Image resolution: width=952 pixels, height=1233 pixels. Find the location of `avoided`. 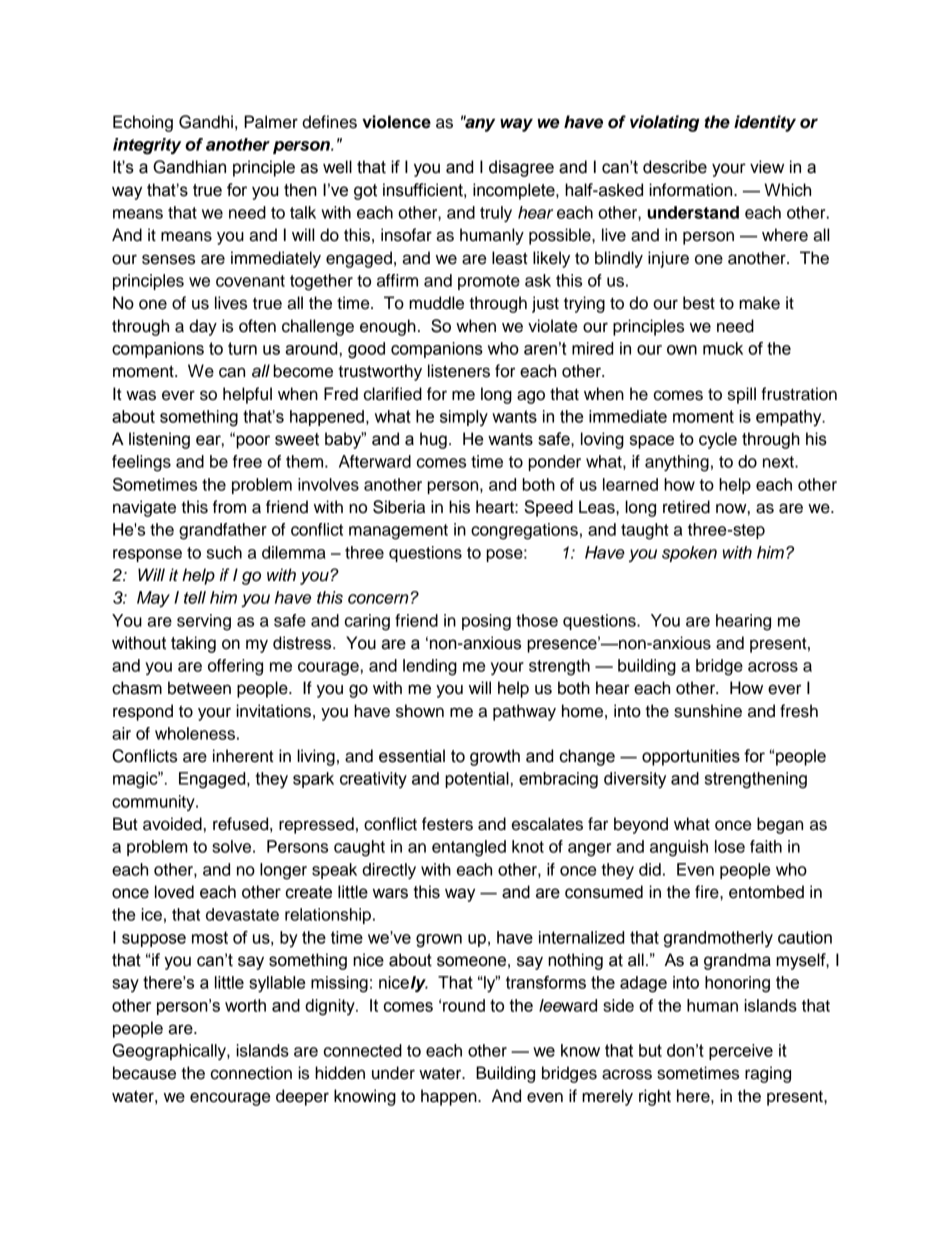

avoided is located at coordinates (172, 824).
